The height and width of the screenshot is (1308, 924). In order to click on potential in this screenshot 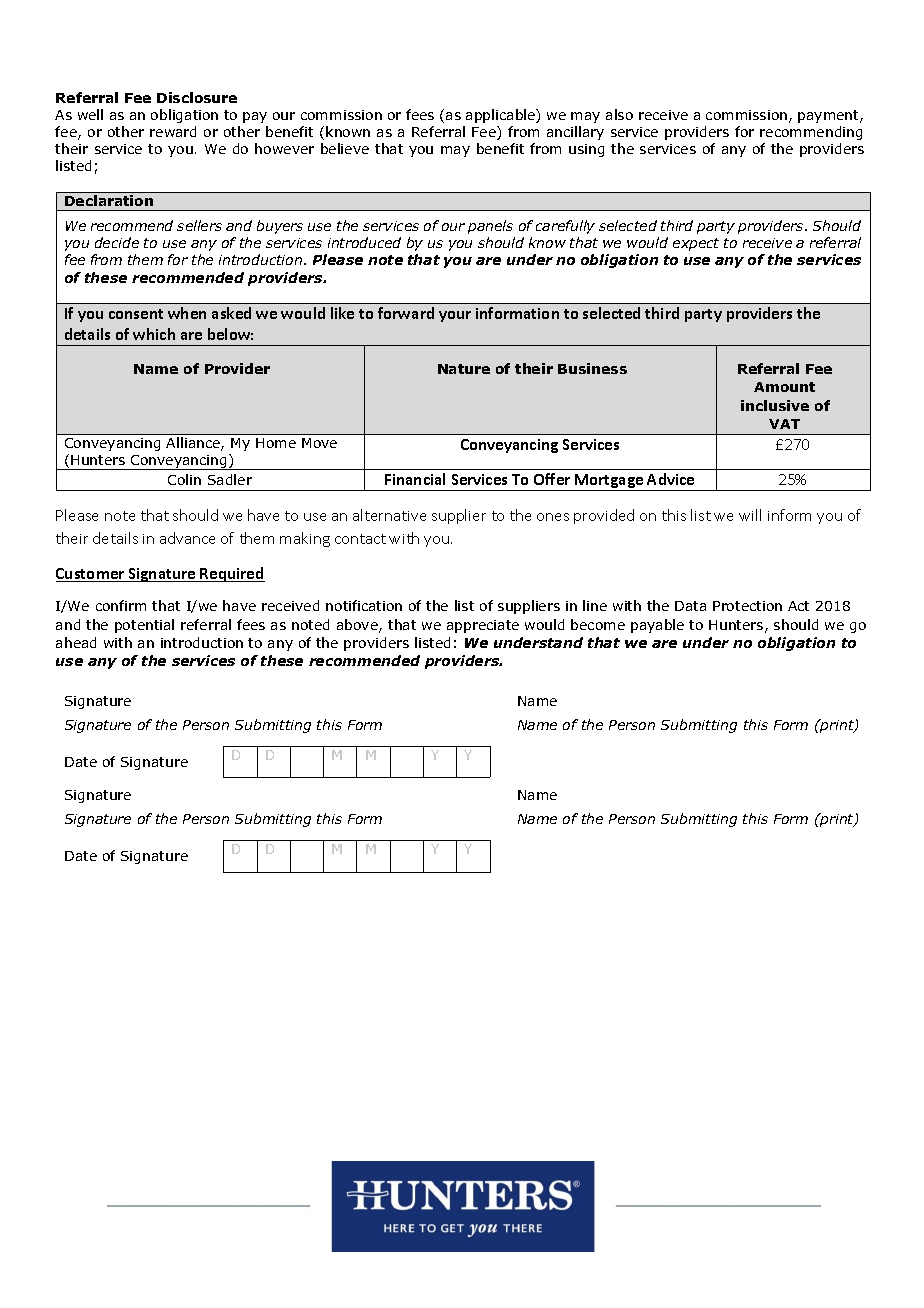, I will do `click(144, 626)`.
